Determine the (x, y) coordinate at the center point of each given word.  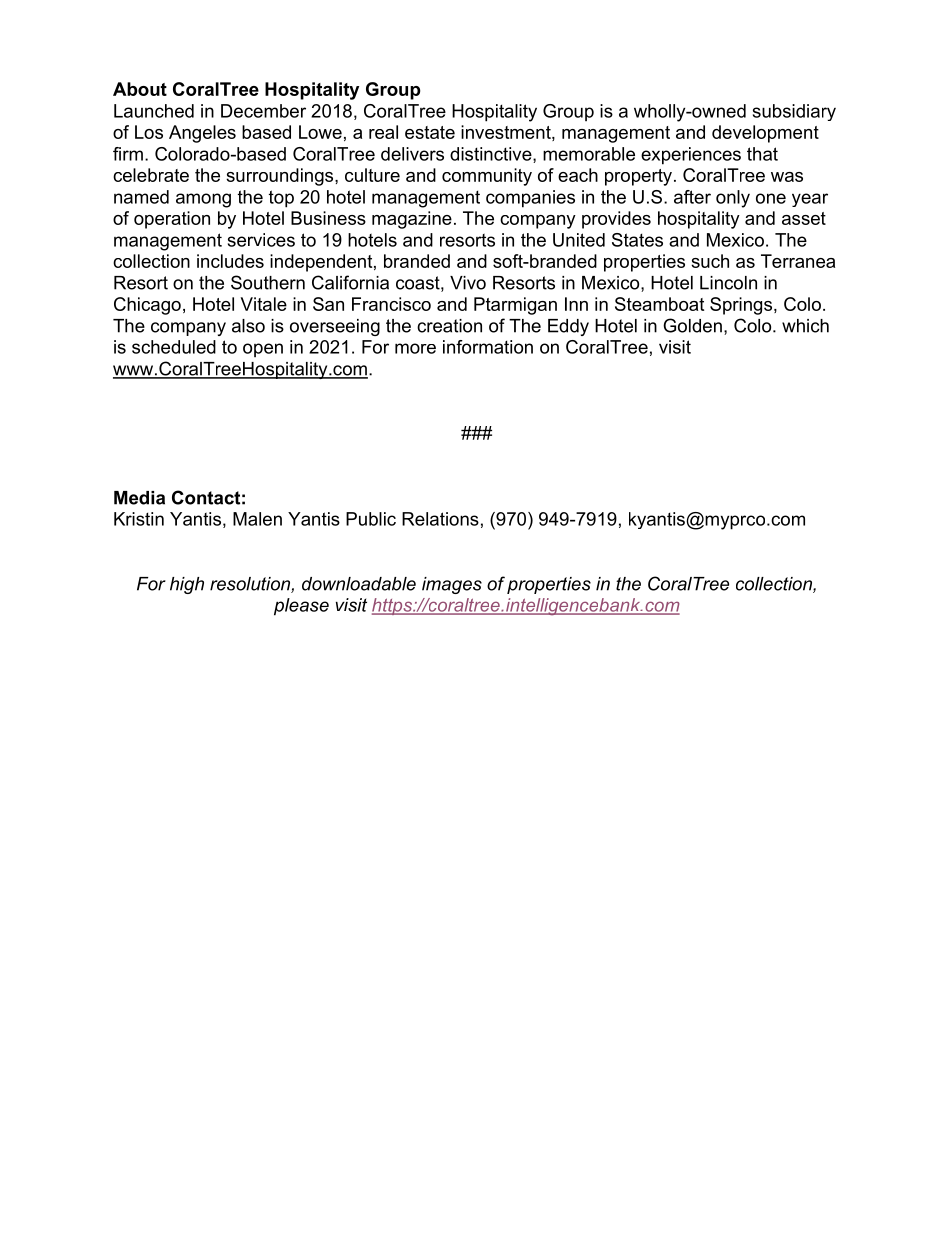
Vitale (264, 304)
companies (530, 199)
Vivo (468, 283)
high (187, 585)
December (263, 111)
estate (430, 132)
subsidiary (794, 112)
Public (371, 519)
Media (139, 498)
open (263, 350)
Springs (742, 306)
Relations (440, 519)
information (488, 347)
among (203, 200)
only (733, 199)
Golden (692, 325)
